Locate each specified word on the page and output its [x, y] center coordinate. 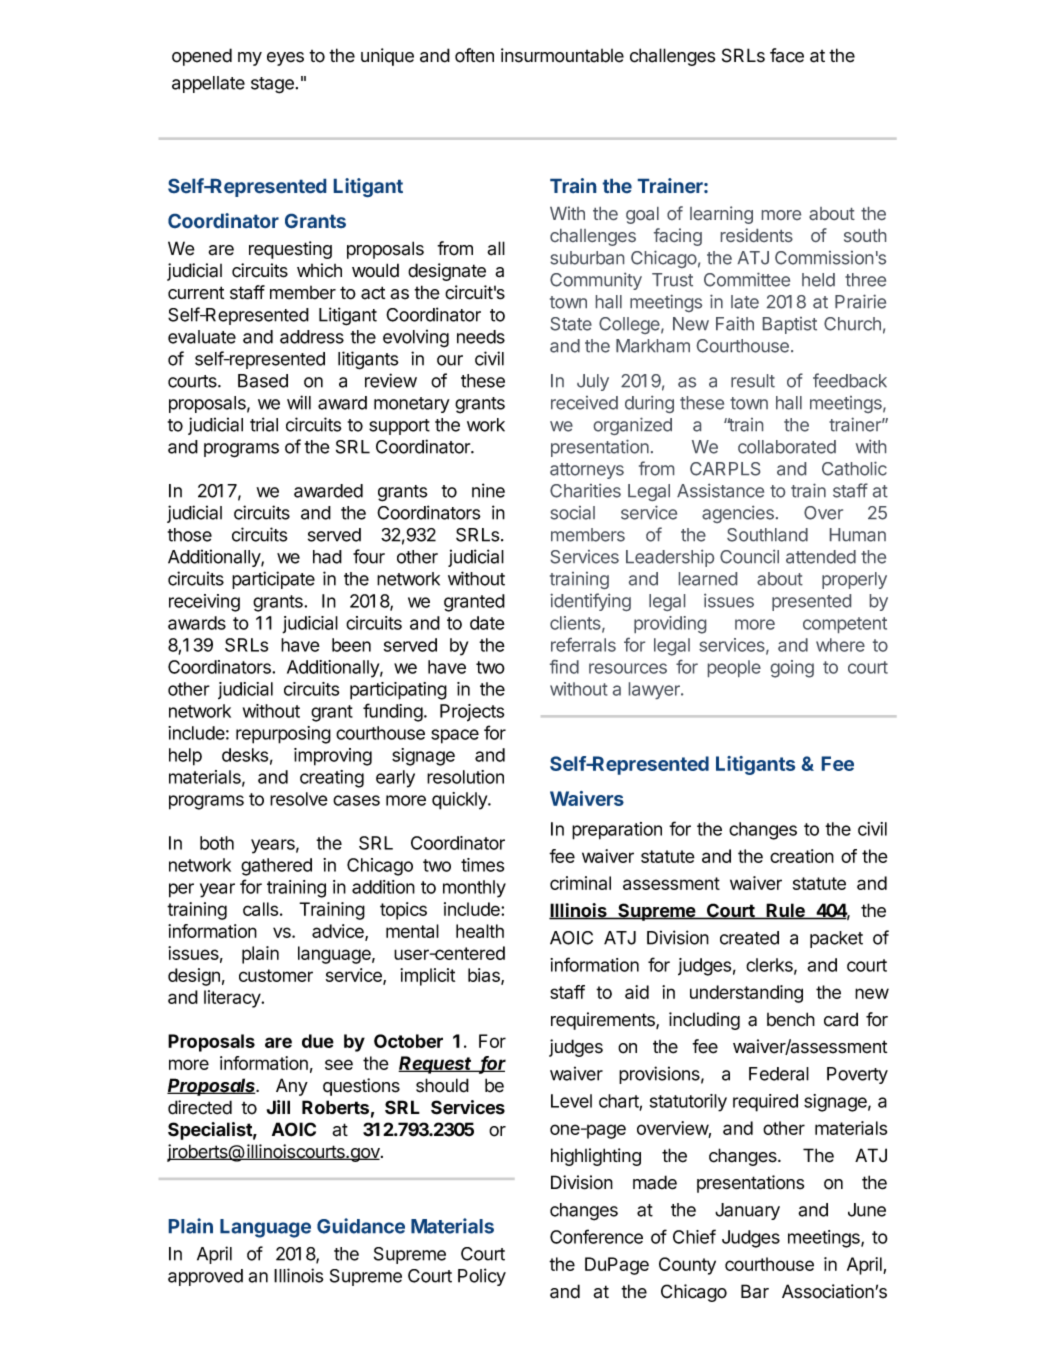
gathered [276, 867]
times [482, 865]
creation [802, 856]
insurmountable [562, 55]
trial [264, 424]
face [787, 55]
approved [205, 1277]
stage [272, 85]
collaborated [787, 447]
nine [488, 490]
